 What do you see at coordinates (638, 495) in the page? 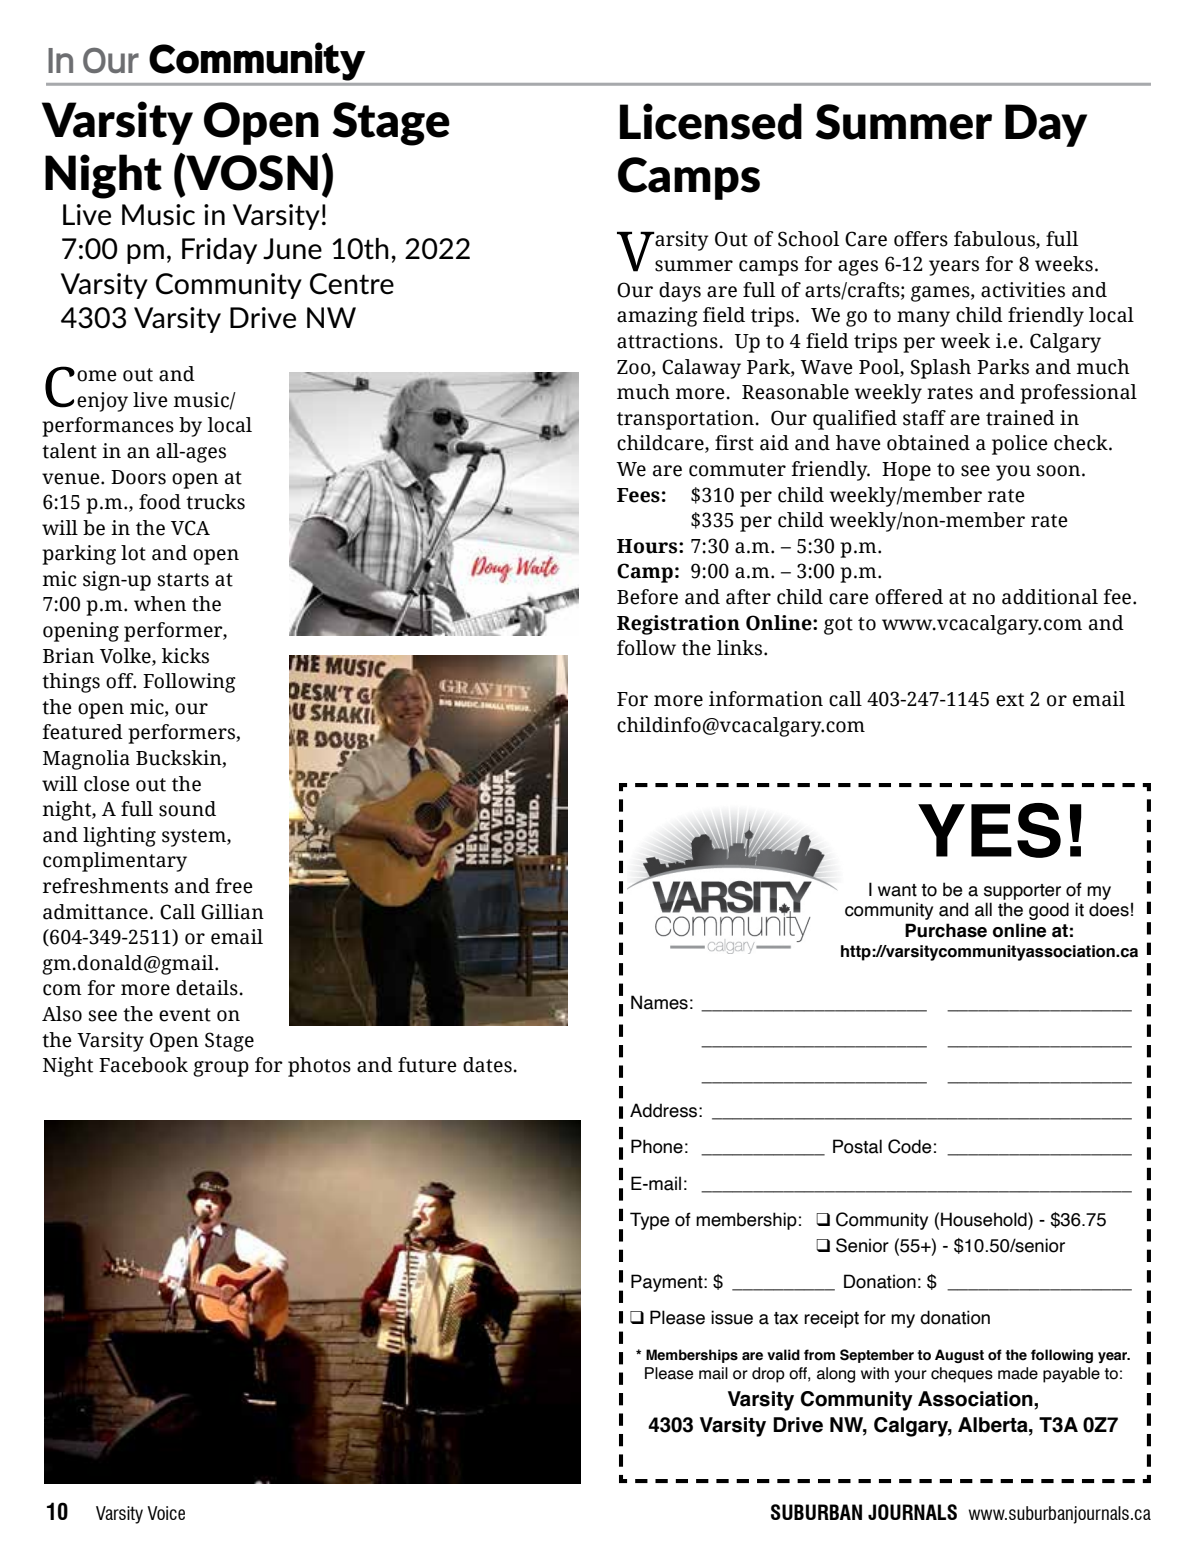
I see `Fees` at bounding box center [638, 495].
